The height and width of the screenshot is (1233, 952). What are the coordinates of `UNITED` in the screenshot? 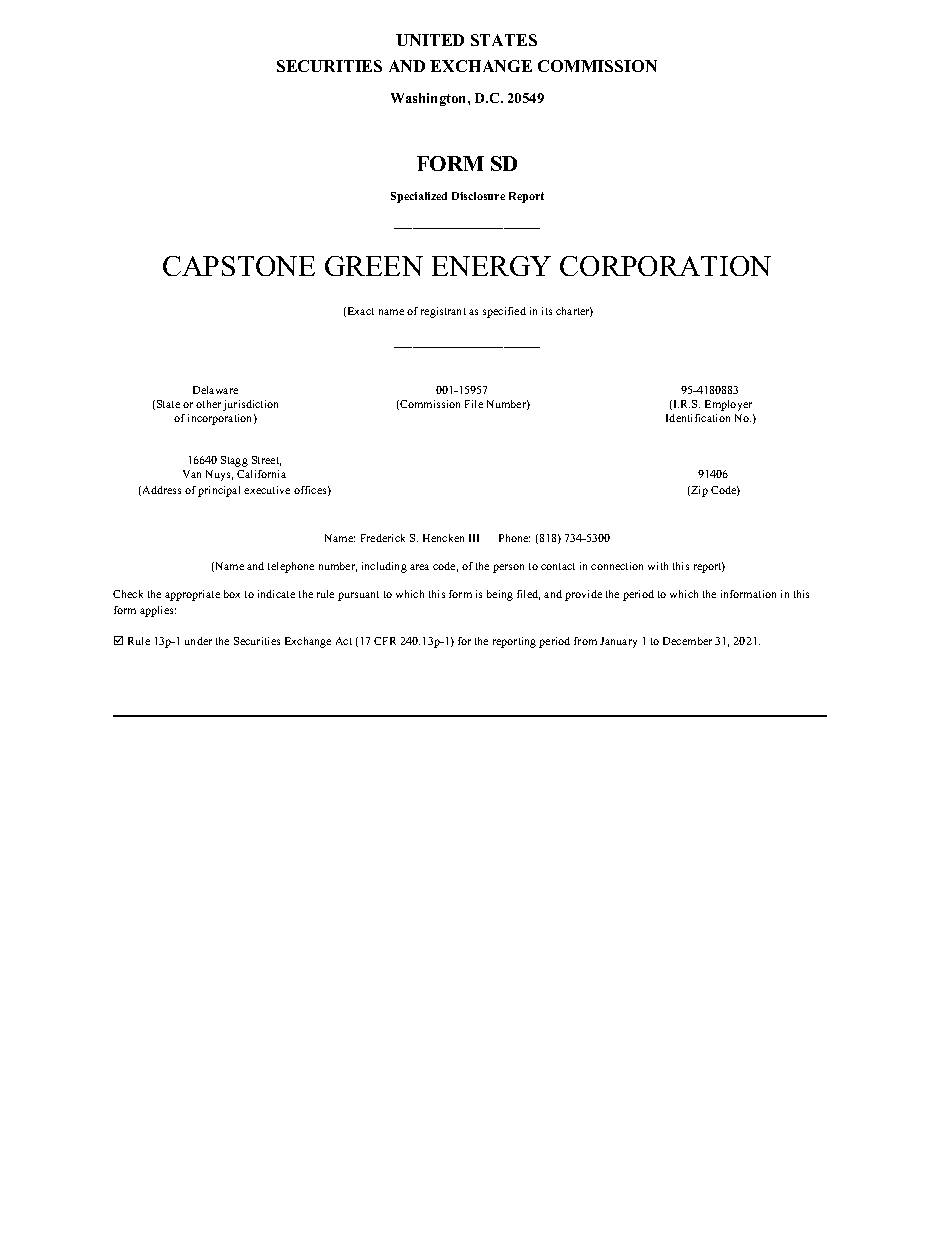 It's located at (430, 40).
